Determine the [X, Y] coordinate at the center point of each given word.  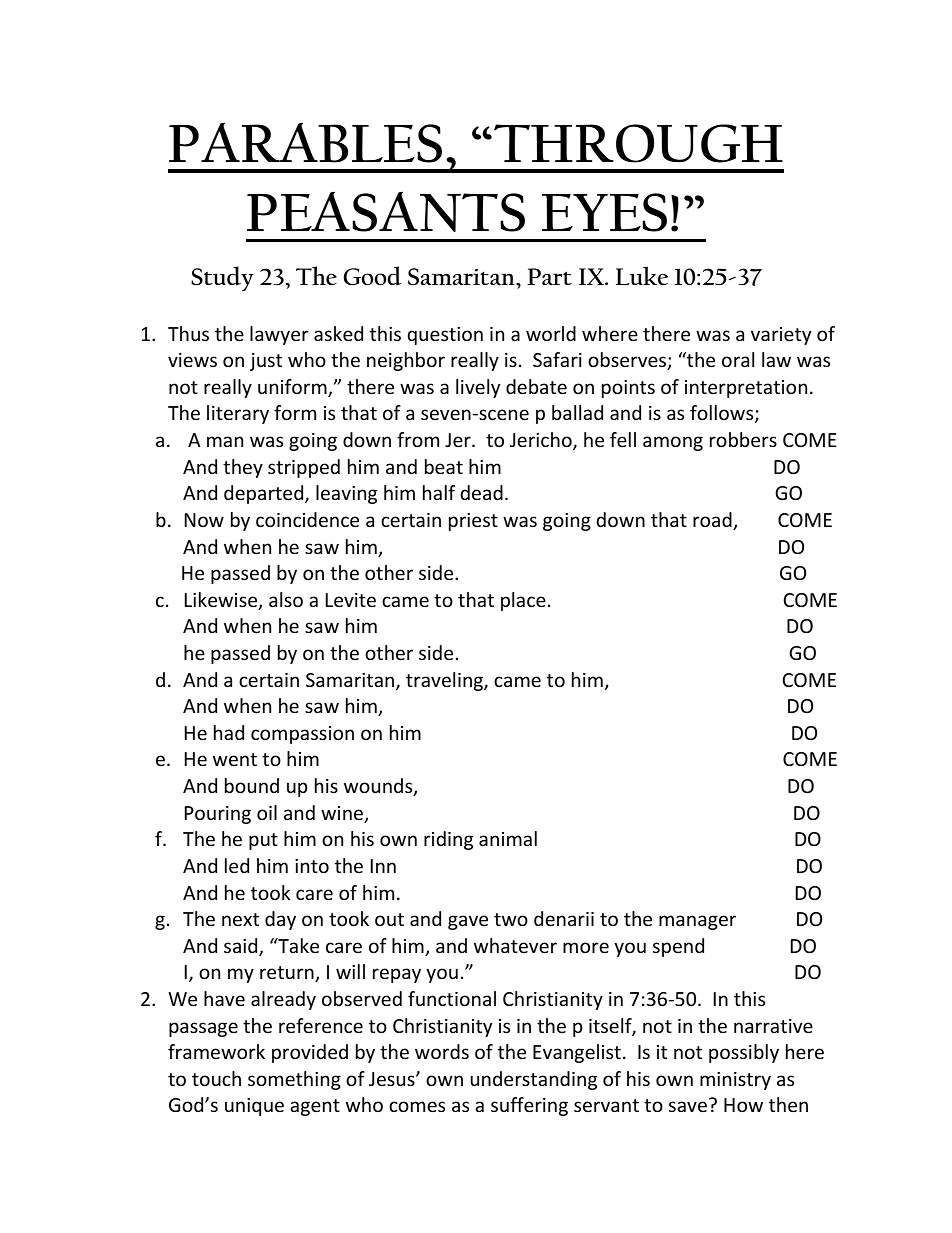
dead [482, 492]
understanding [534, 1080]
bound [252, 785]
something [294, 1080]
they [243, 468]
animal [508, 838]
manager [697, 922]
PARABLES [305, 142]
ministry [735, 1081]
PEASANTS [386, 211]
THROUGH [638, 143]
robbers [743, 439]
